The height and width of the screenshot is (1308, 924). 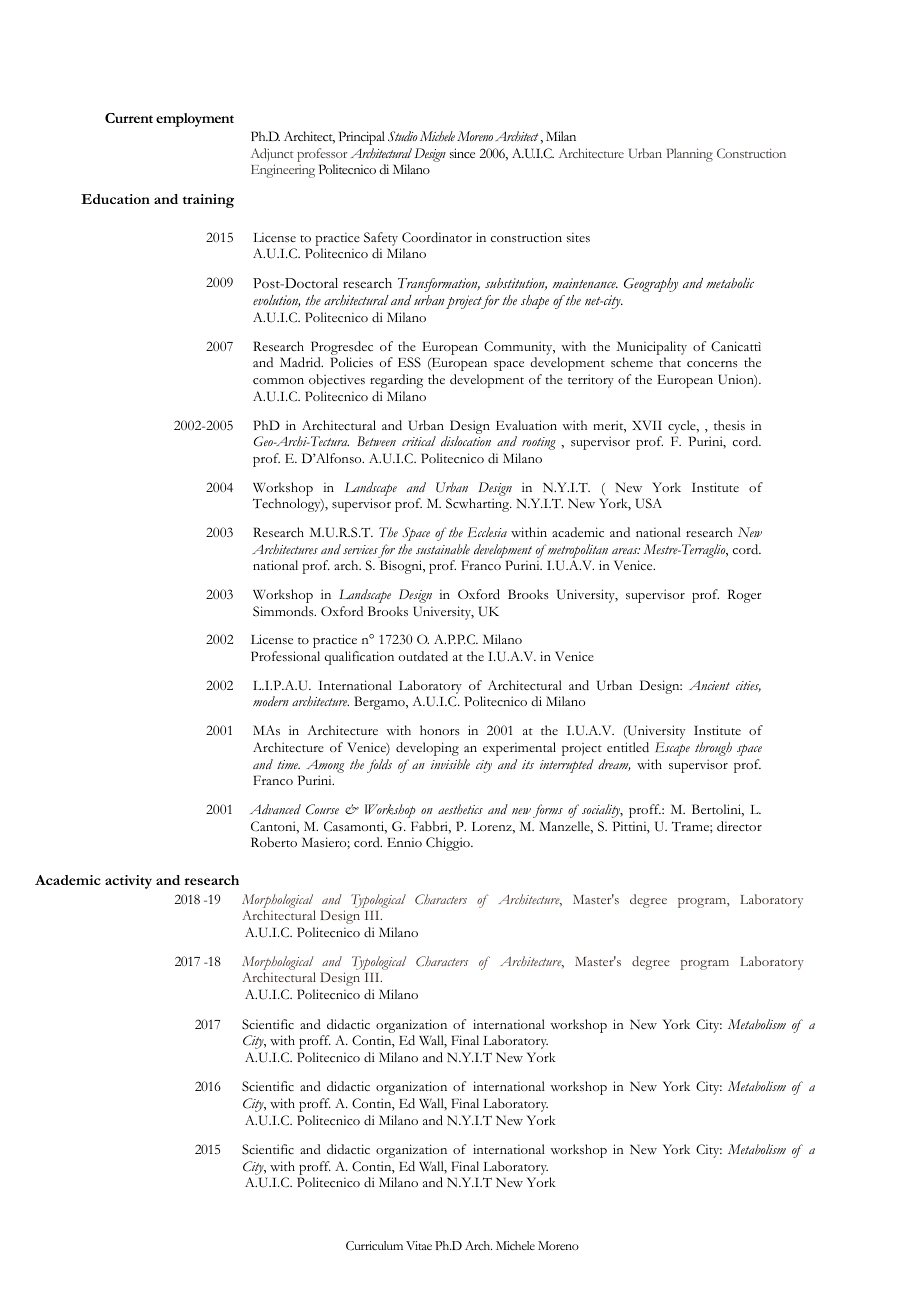 I want to click on USA, so click(x=649, y=503).
